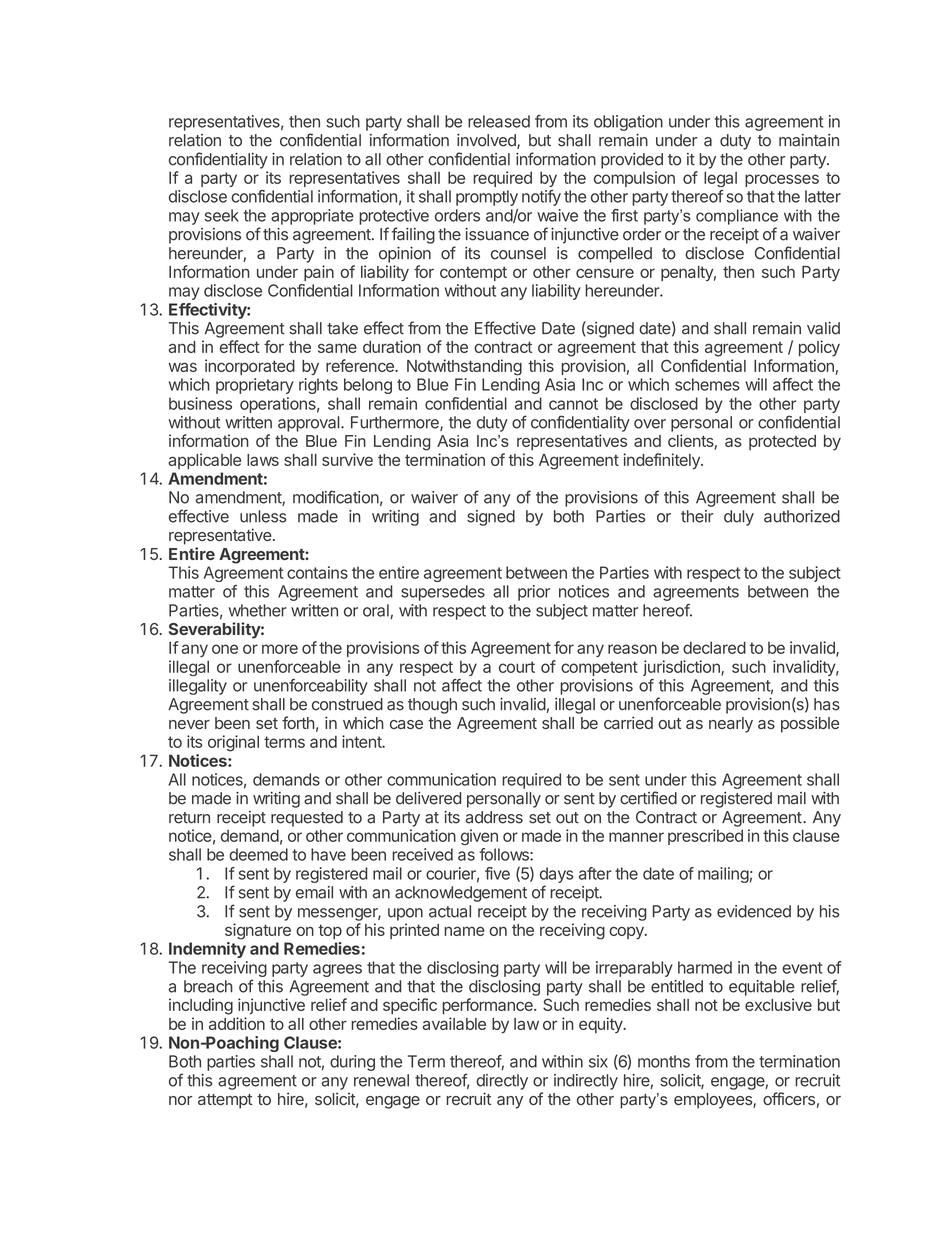 This page has width=952, height=1233. Describe the element at coordinates (573, 404) in the page. I see `cannot` at that location.
